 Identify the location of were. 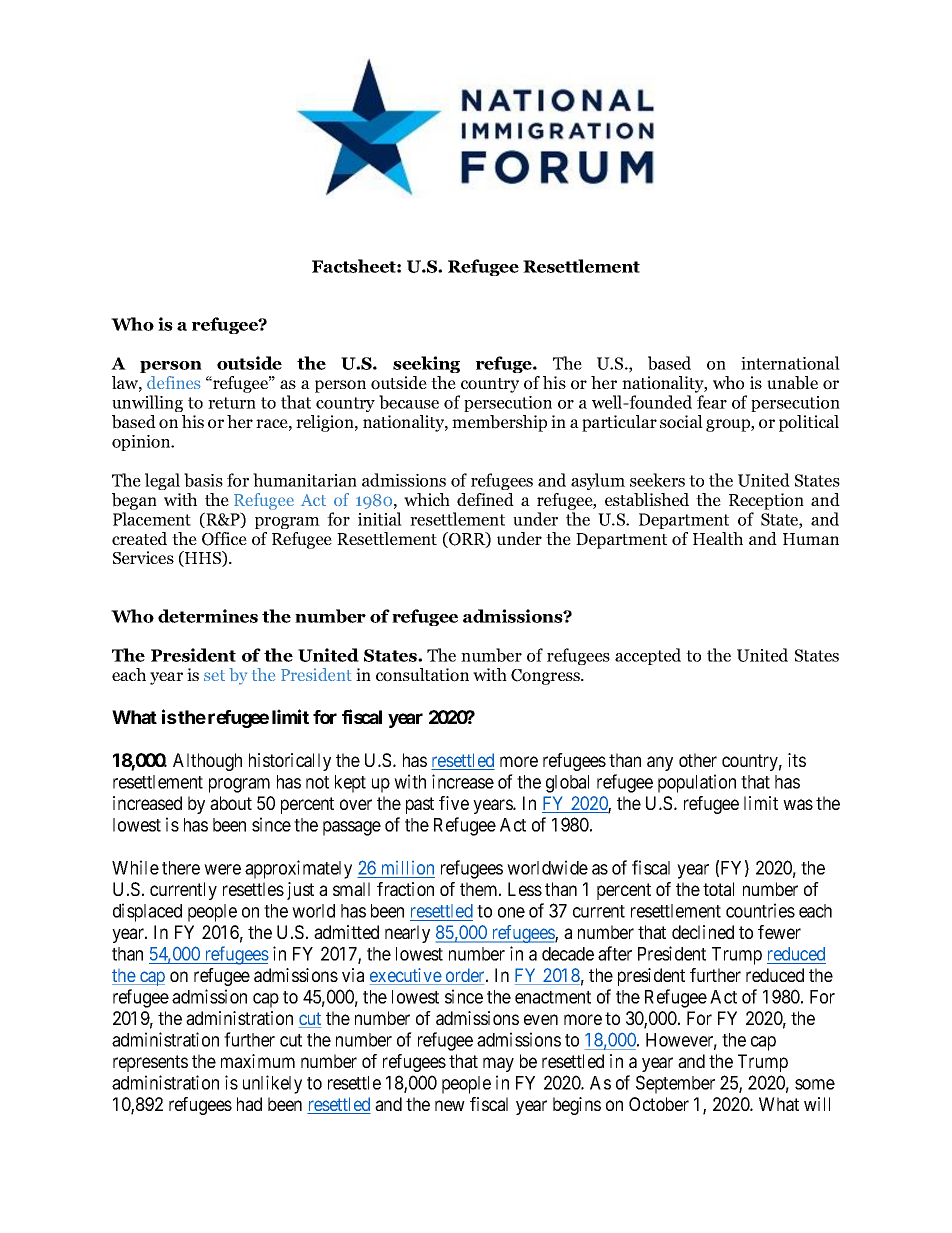
(222, 869).
